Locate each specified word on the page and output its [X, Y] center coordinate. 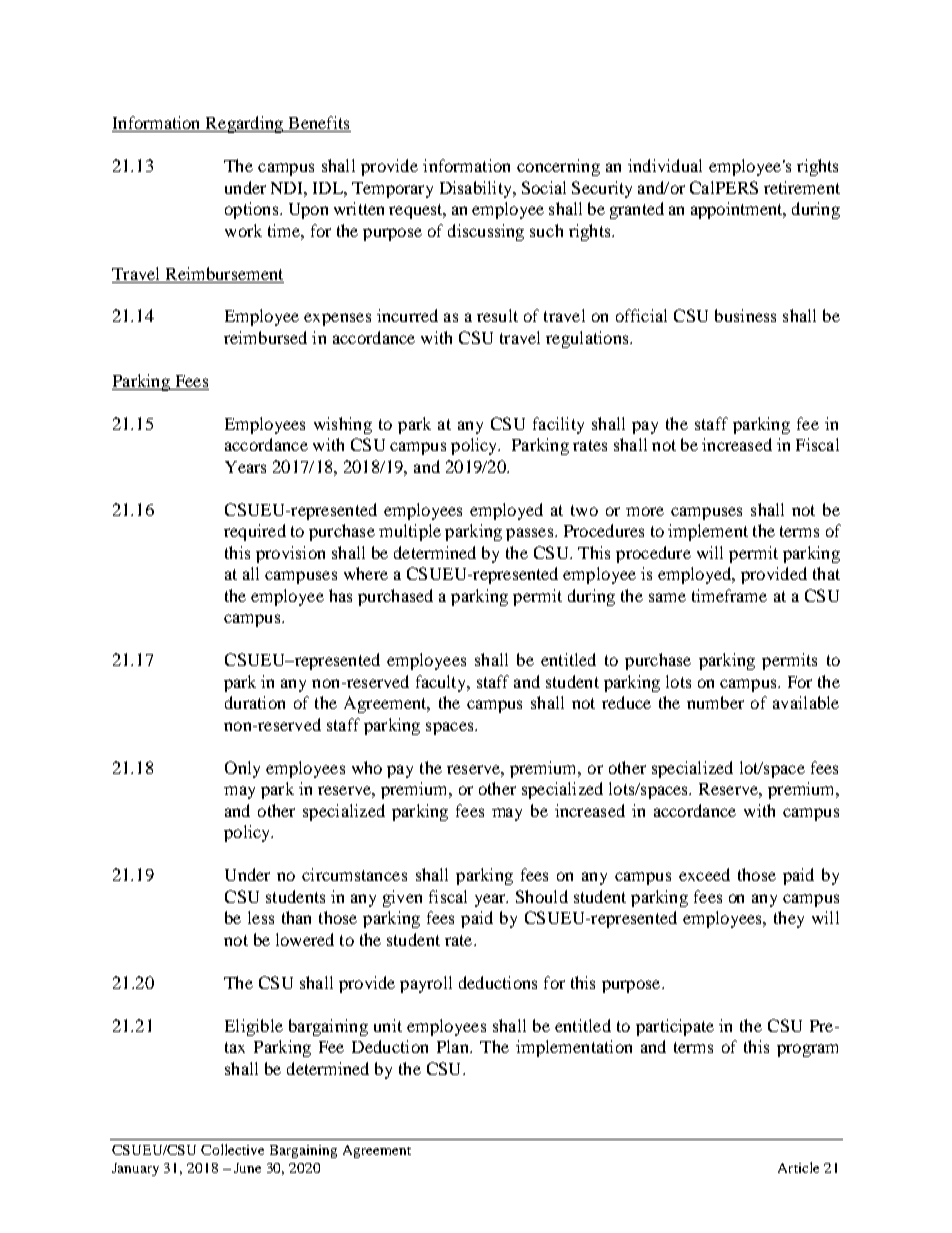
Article [798, 1167]
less [261, 917]
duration [255, 702]
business [745, 315]
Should [542, 896]
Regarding [244, 124]
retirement [802, 187]
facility [558, 425]
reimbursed [265, 337]
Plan [454, 1046]
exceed [704, 874]
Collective [232, 1149]
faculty [442, 683]
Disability [477, 189]
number [715, 702]
